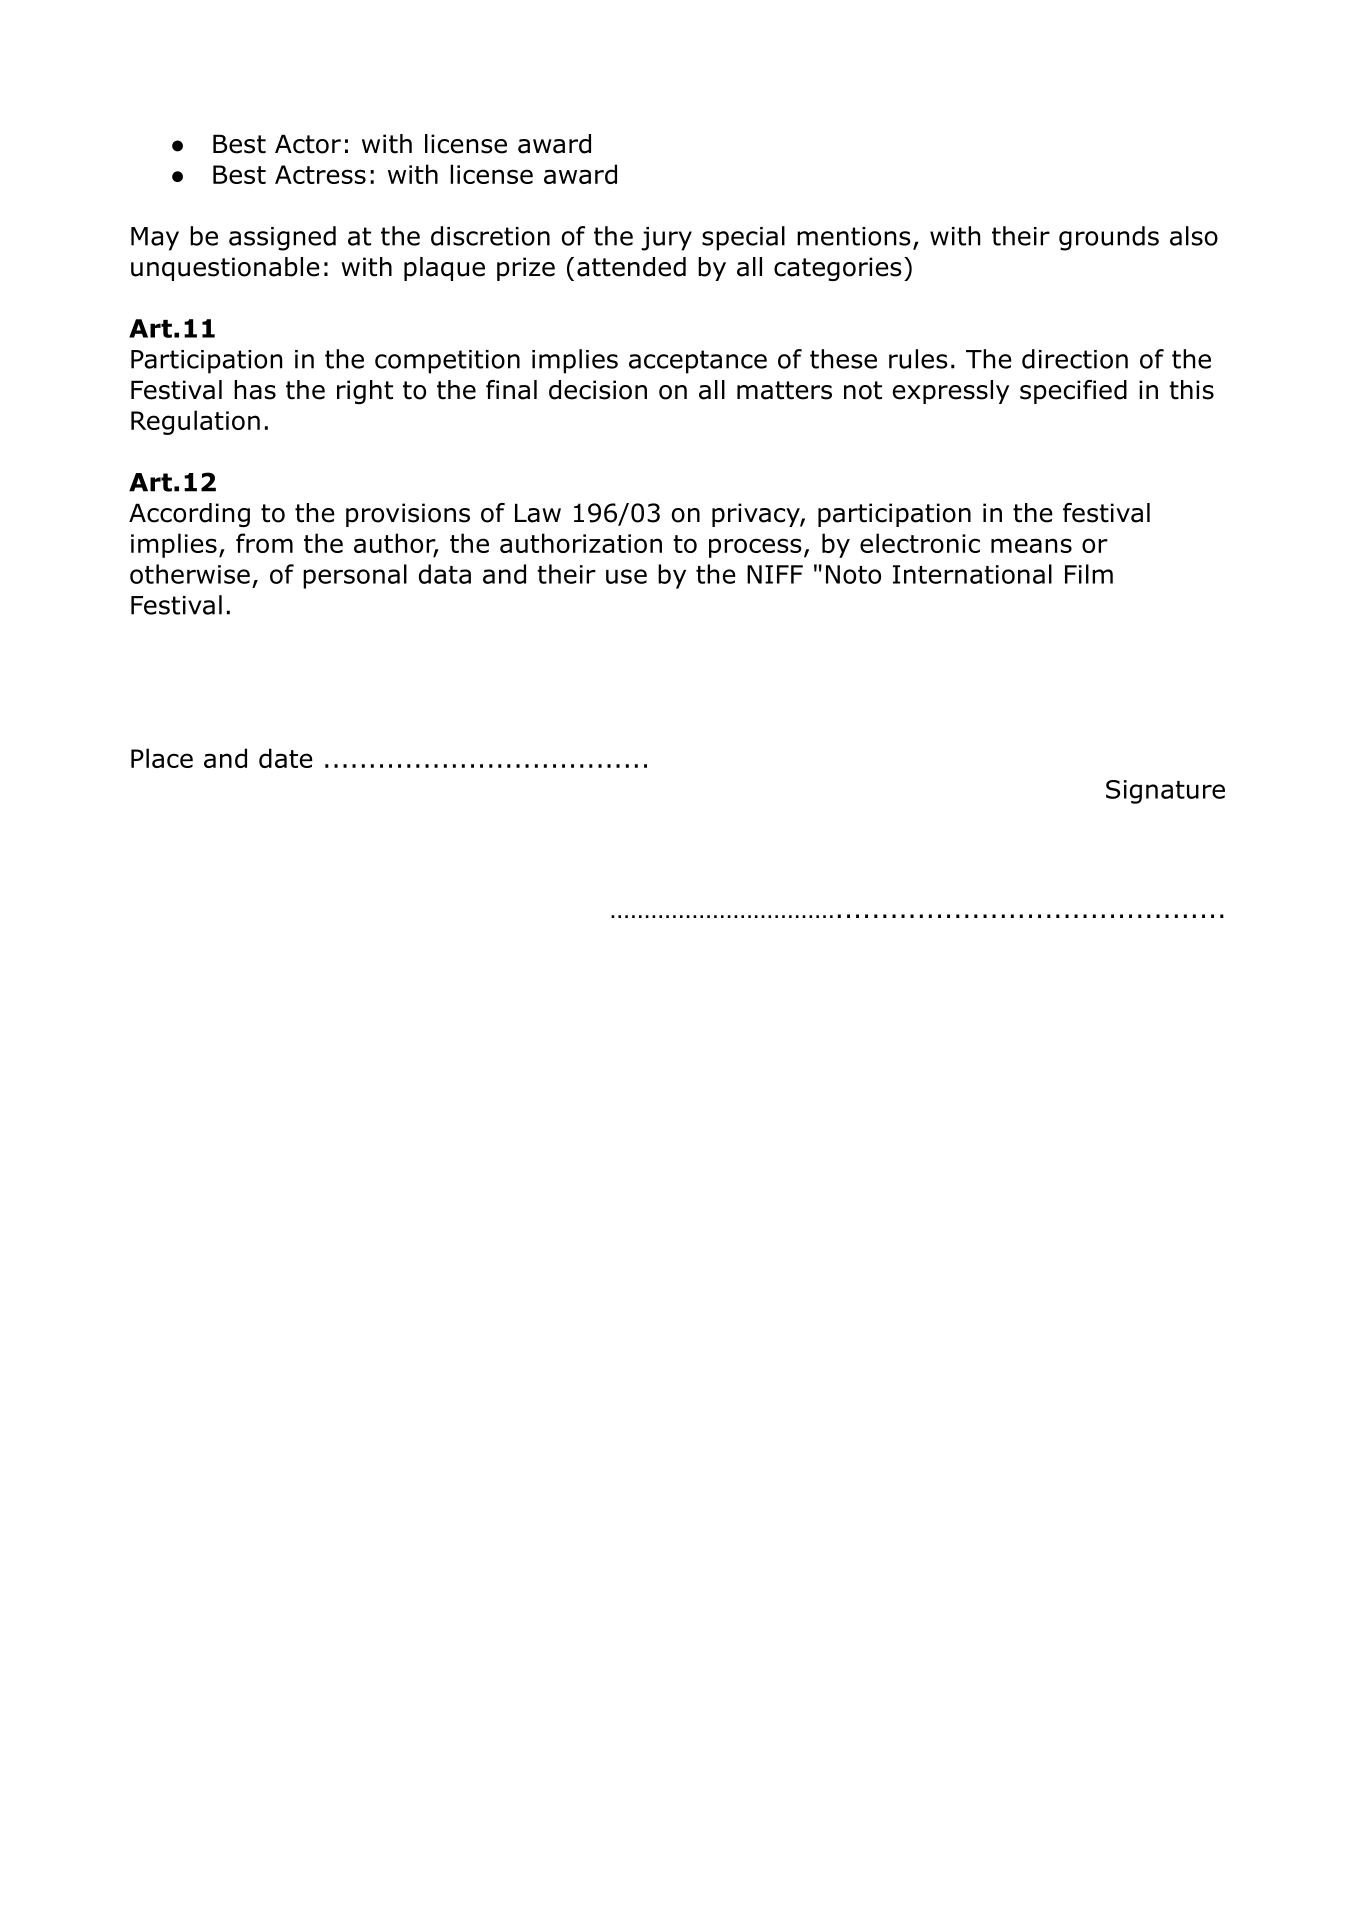 The image size is (1357, 1917). Describe the element at coordinates (666, 239) in the image. I see `jury` at that location.
